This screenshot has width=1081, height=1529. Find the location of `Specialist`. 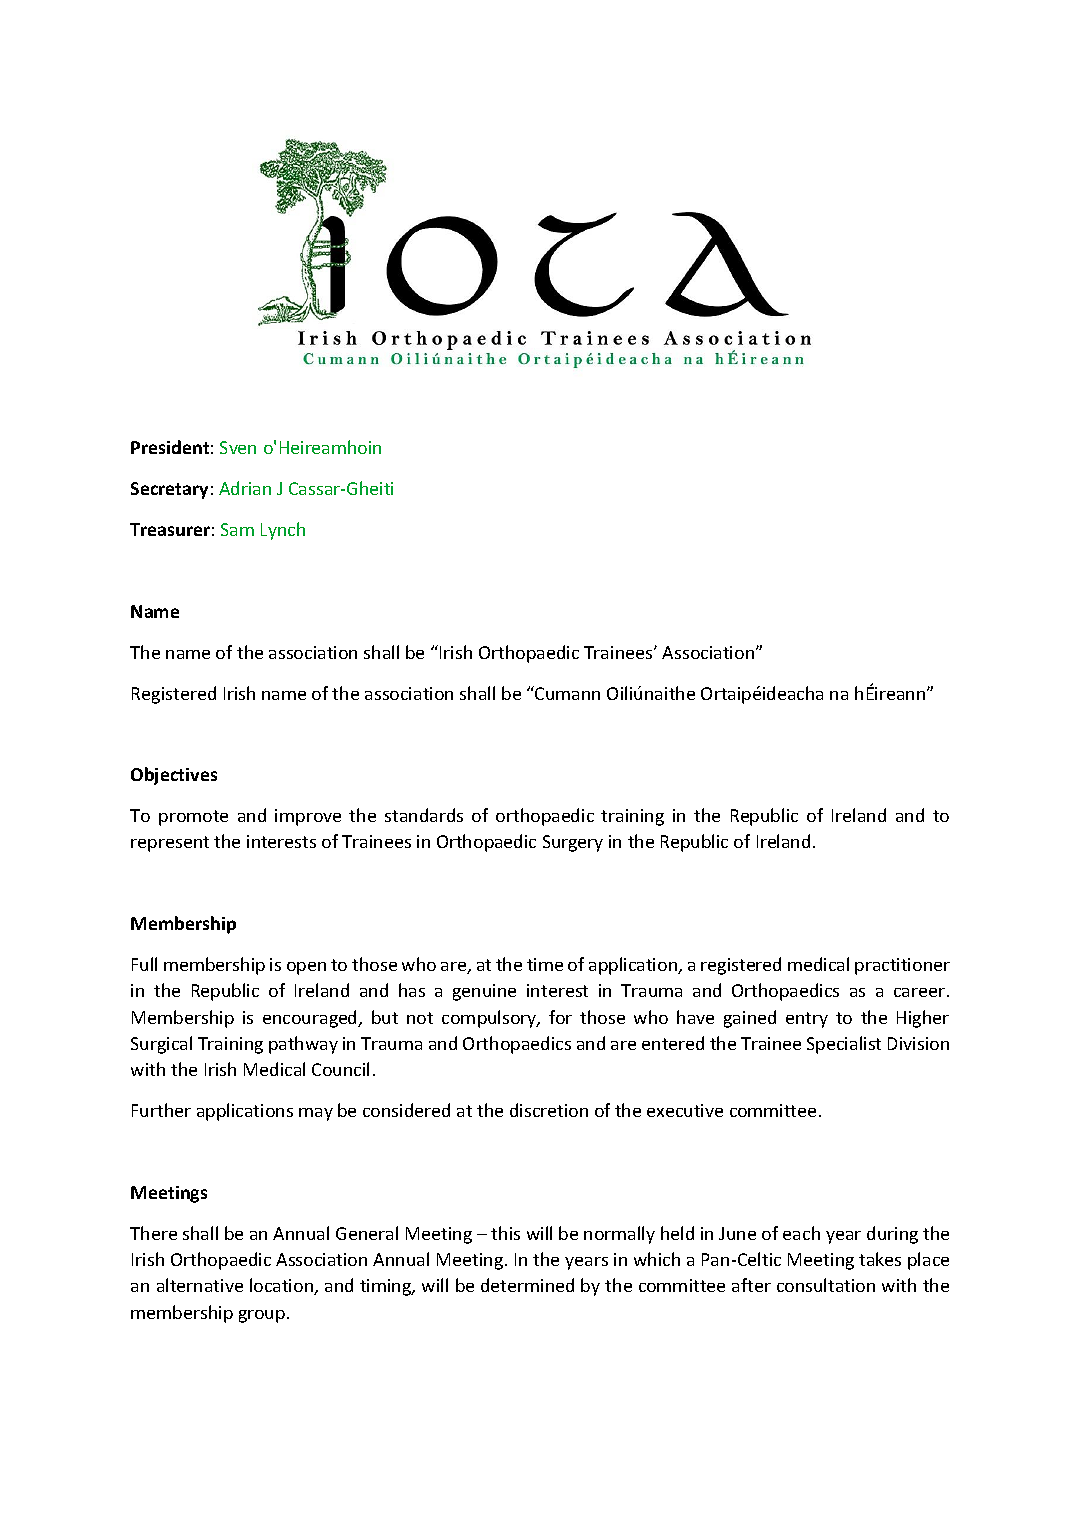

Specialist is located at coordinates (844, 1045).
